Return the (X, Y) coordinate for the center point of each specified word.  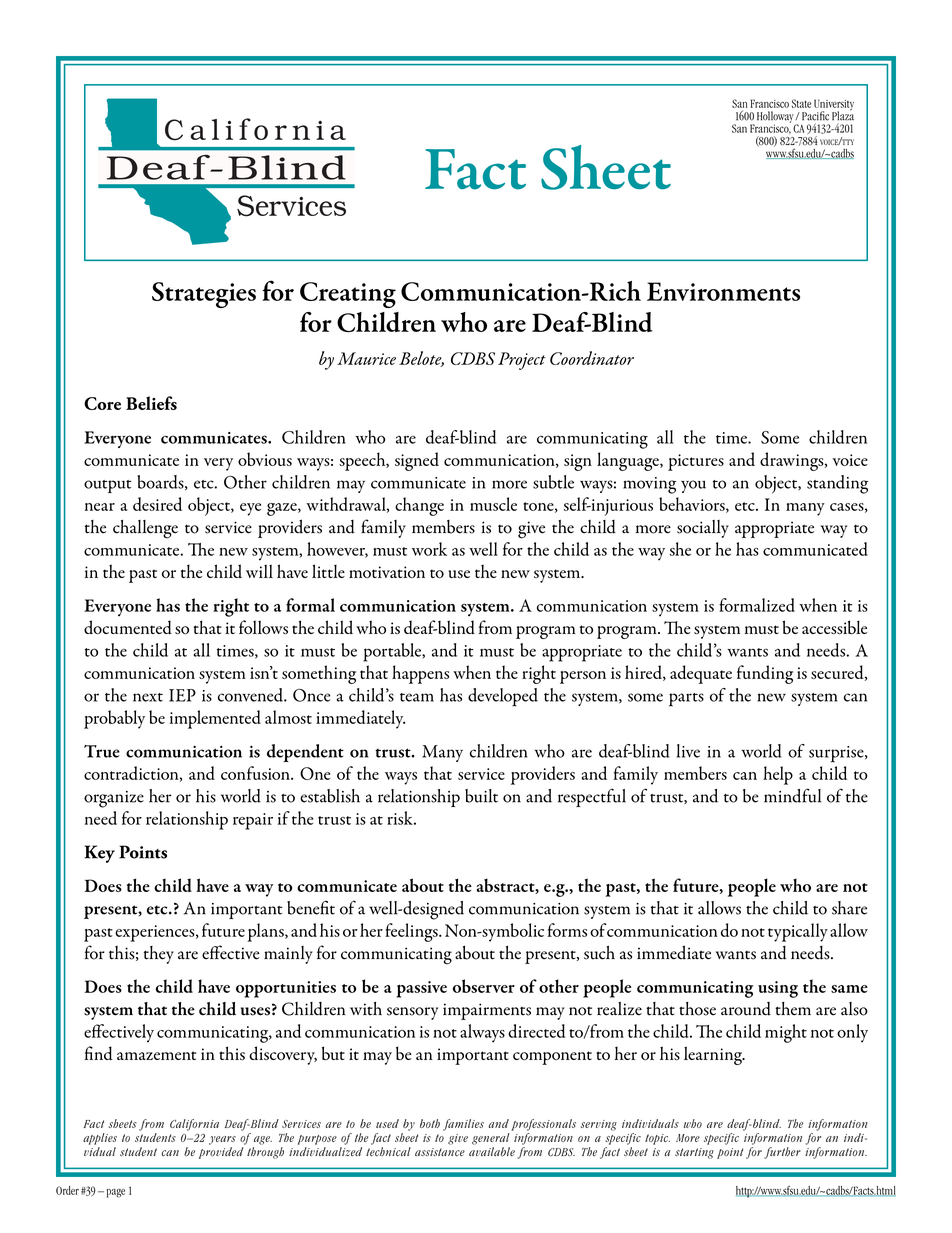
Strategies (204, 295)
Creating (348, 295)
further (782, 1153)
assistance (440, 1152)
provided (221, 1153)
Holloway (776, 118)
